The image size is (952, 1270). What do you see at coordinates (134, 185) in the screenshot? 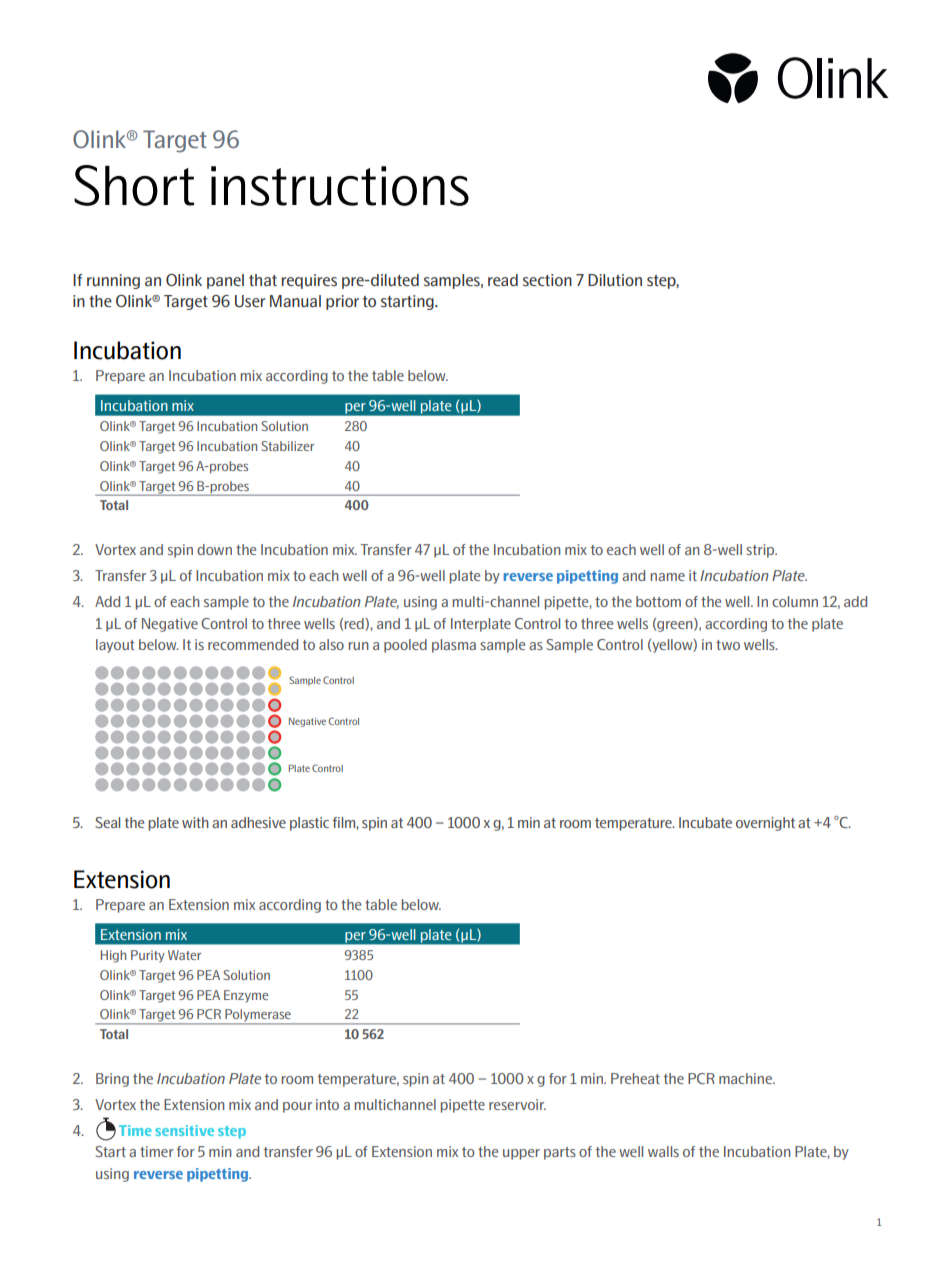
I see `Short` at bounding box center [134, 185].
